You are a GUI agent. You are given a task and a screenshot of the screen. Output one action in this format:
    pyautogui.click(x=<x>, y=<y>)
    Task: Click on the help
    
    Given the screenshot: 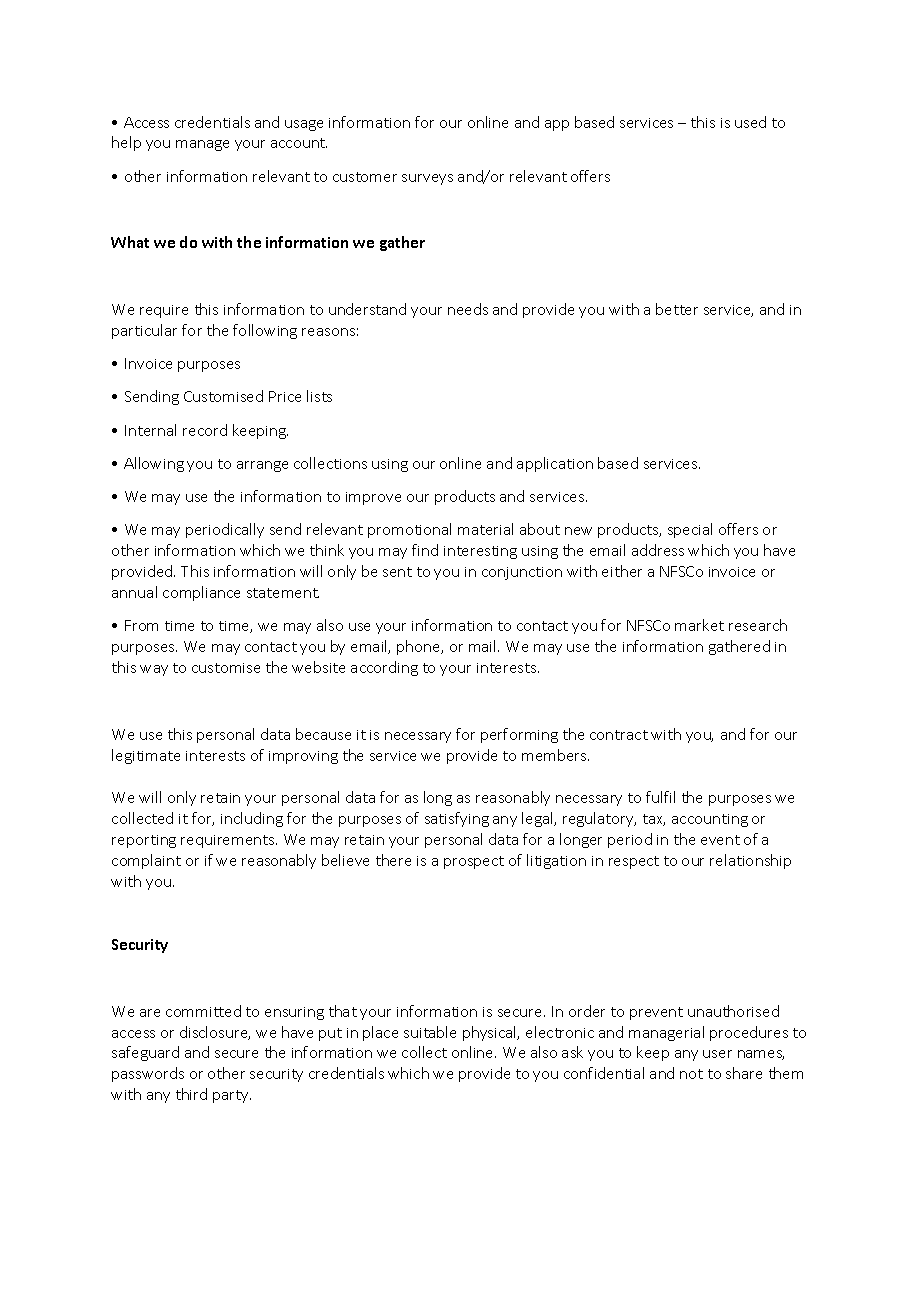 What is the action you would take?
    pyautogui.click(x=126, y=143)
